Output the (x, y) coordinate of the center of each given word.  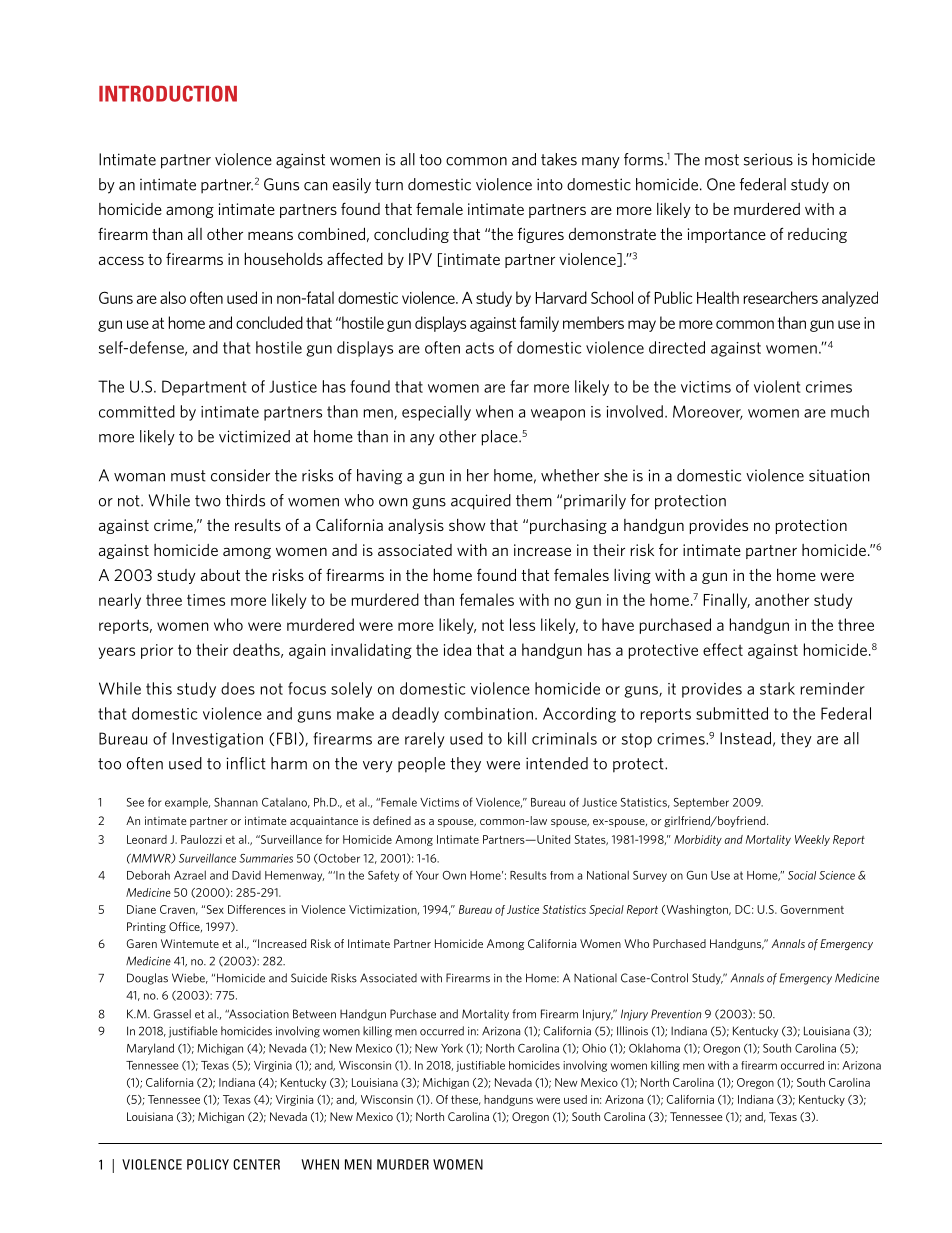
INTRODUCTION (168, 93)
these (466, 1100)
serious (768, 159)
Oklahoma (654, 1048)
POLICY (208, 1164)
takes (559, 159)
